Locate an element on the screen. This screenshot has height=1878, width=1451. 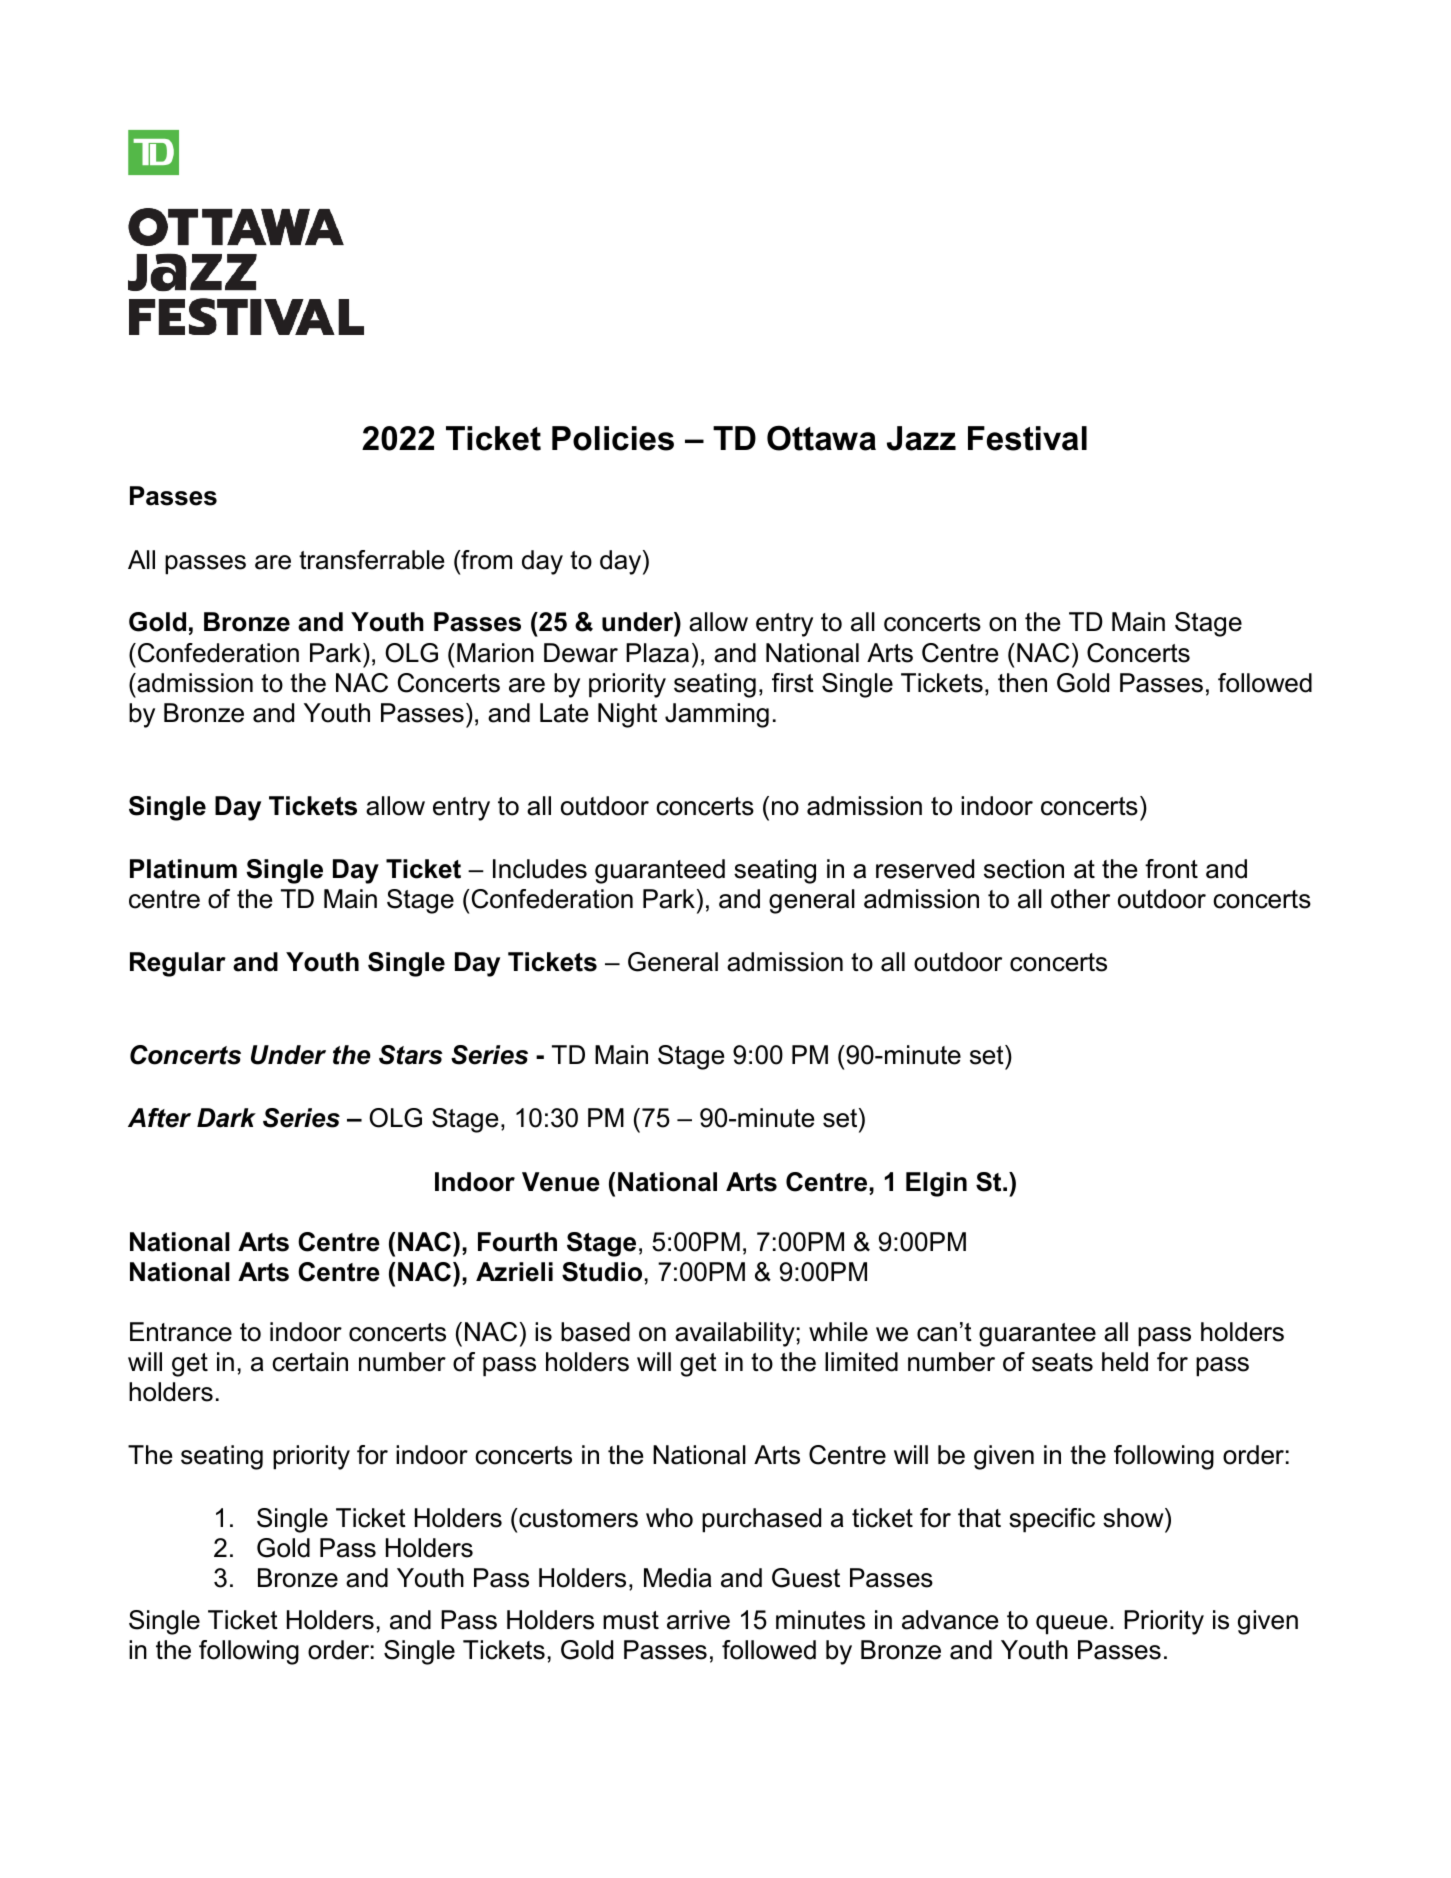
section is located at coordinates (1024, 869).
